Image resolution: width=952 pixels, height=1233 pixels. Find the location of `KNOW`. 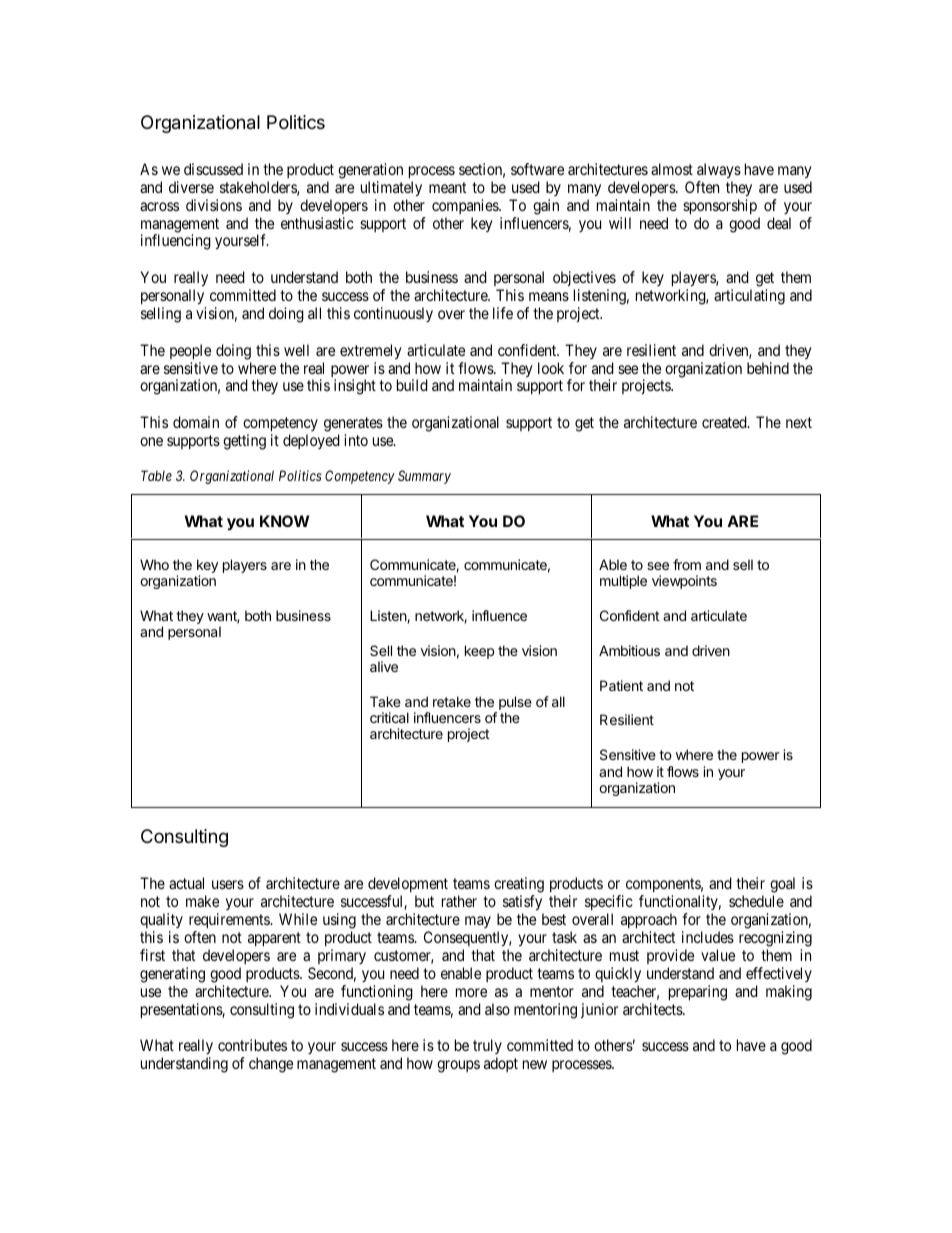

KNOW is located at coordinates (284, 521).
